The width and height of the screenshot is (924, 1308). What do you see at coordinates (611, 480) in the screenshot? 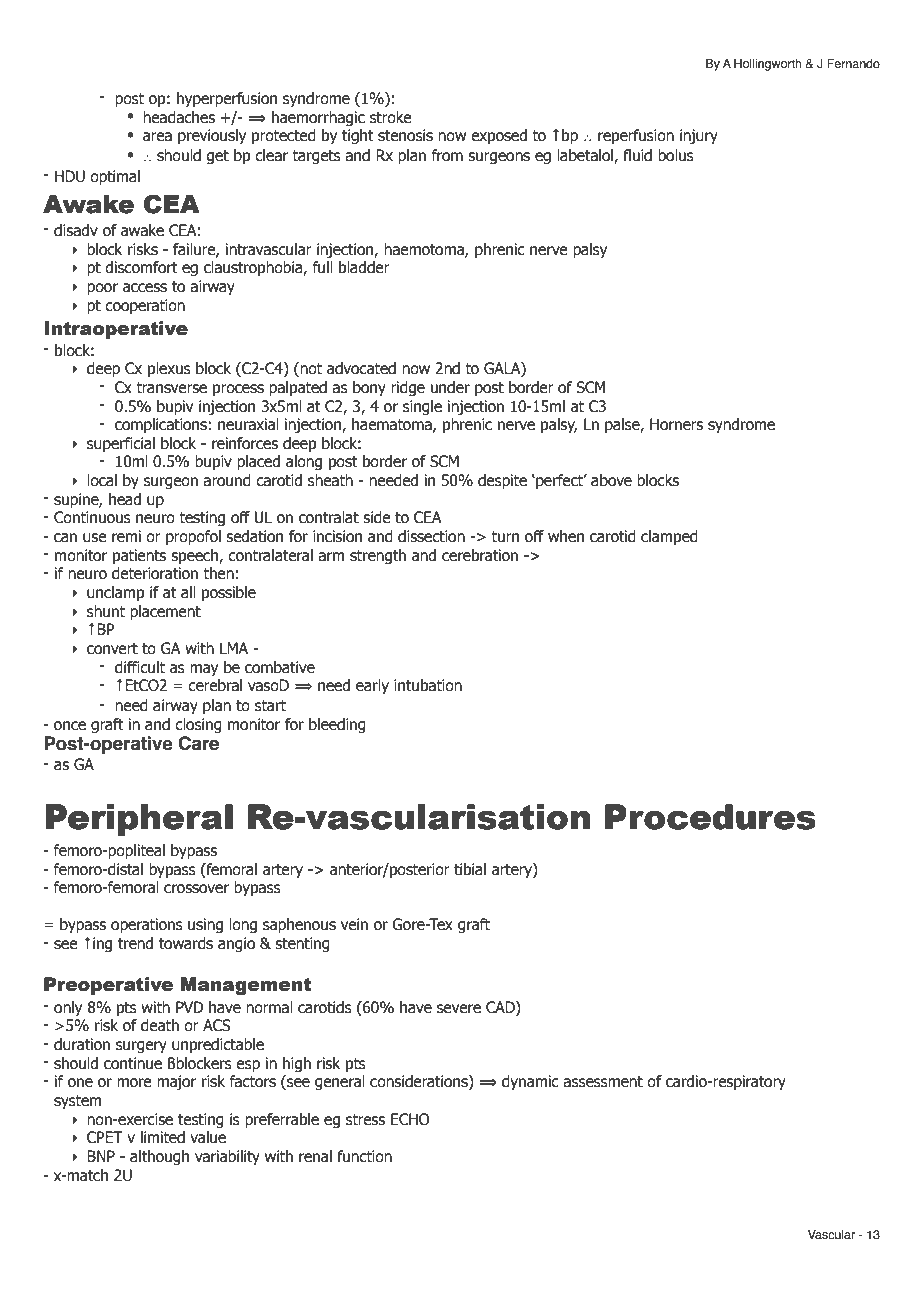
I see `above` at bounding box center [611, 480].
